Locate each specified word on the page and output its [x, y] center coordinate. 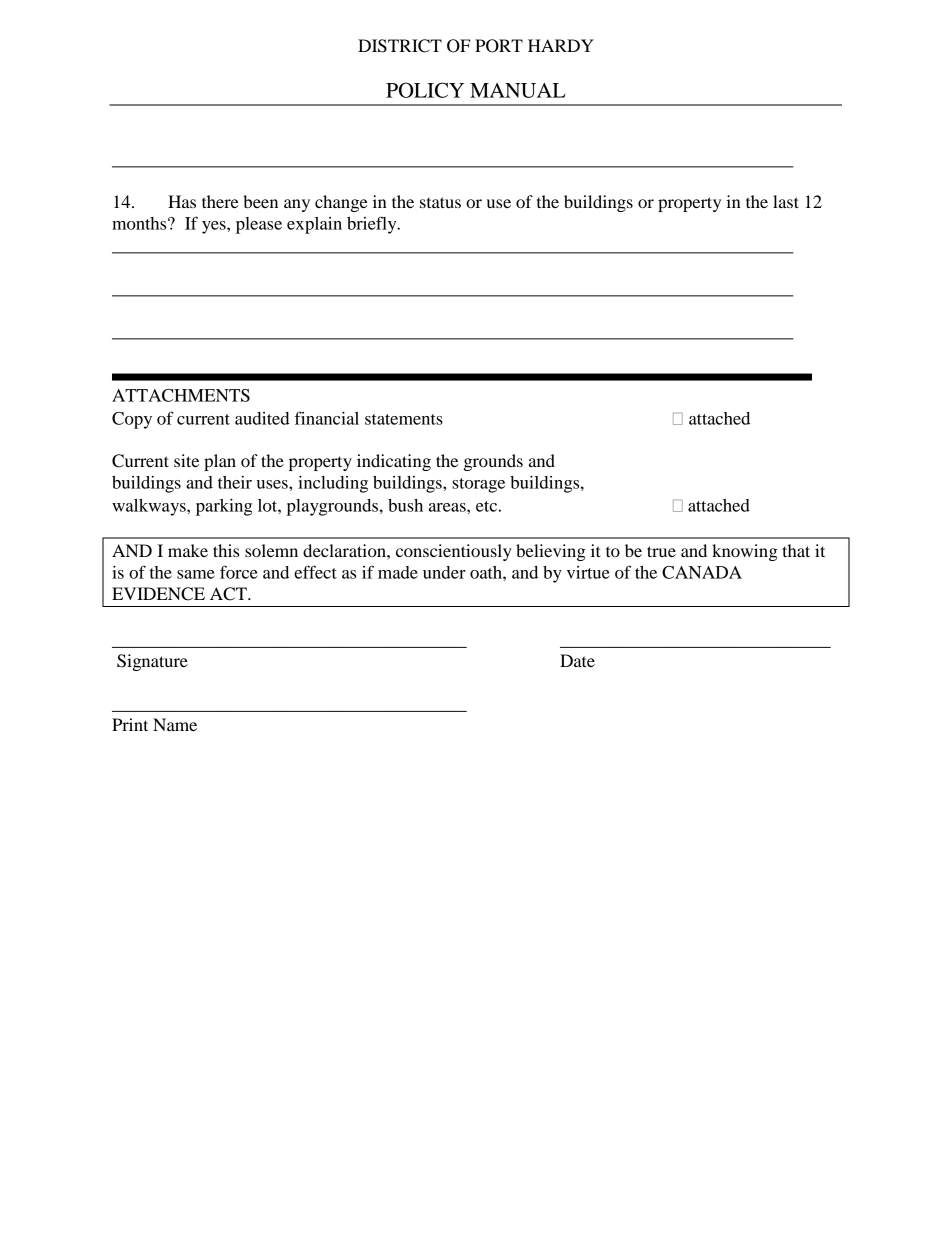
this [226, 550]
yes [215, 227]
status [440, 202]
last [786, 201]
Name [175, 724]
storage [478, 485]
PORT [499, 46]
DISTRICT [400, 46]
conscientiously [454, 552]
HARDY [561, 45]
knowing [745, 552]
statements [404, 419]
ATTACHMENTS [181, 395]
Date [577, 660]
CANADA [702, 572]
